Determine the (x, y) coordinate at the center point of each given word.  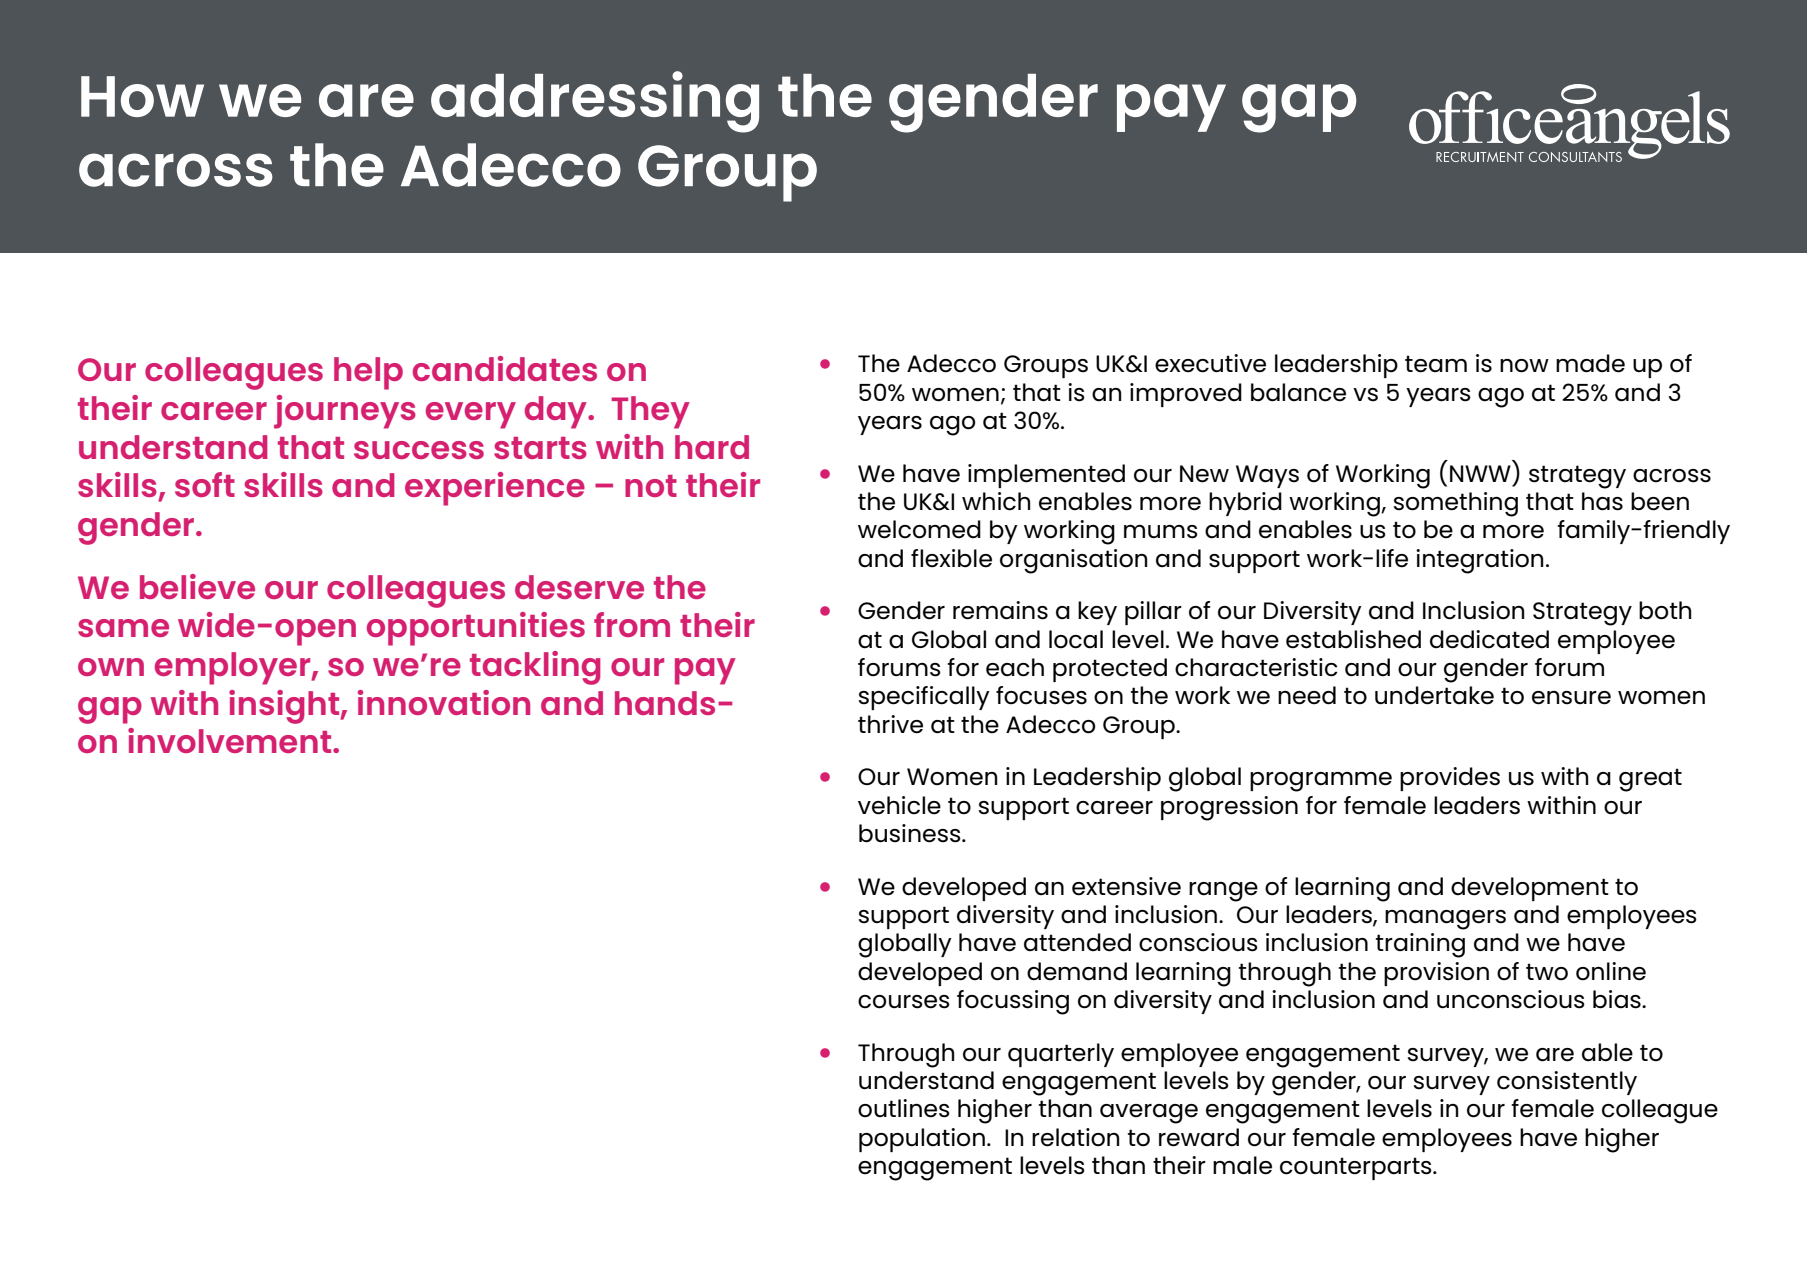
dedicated (1489, 639)
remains (1000, 610)
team (1436, 364)
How (142, 96)
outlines (904, 1108)
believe (197, 586)
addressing (595, 102)
